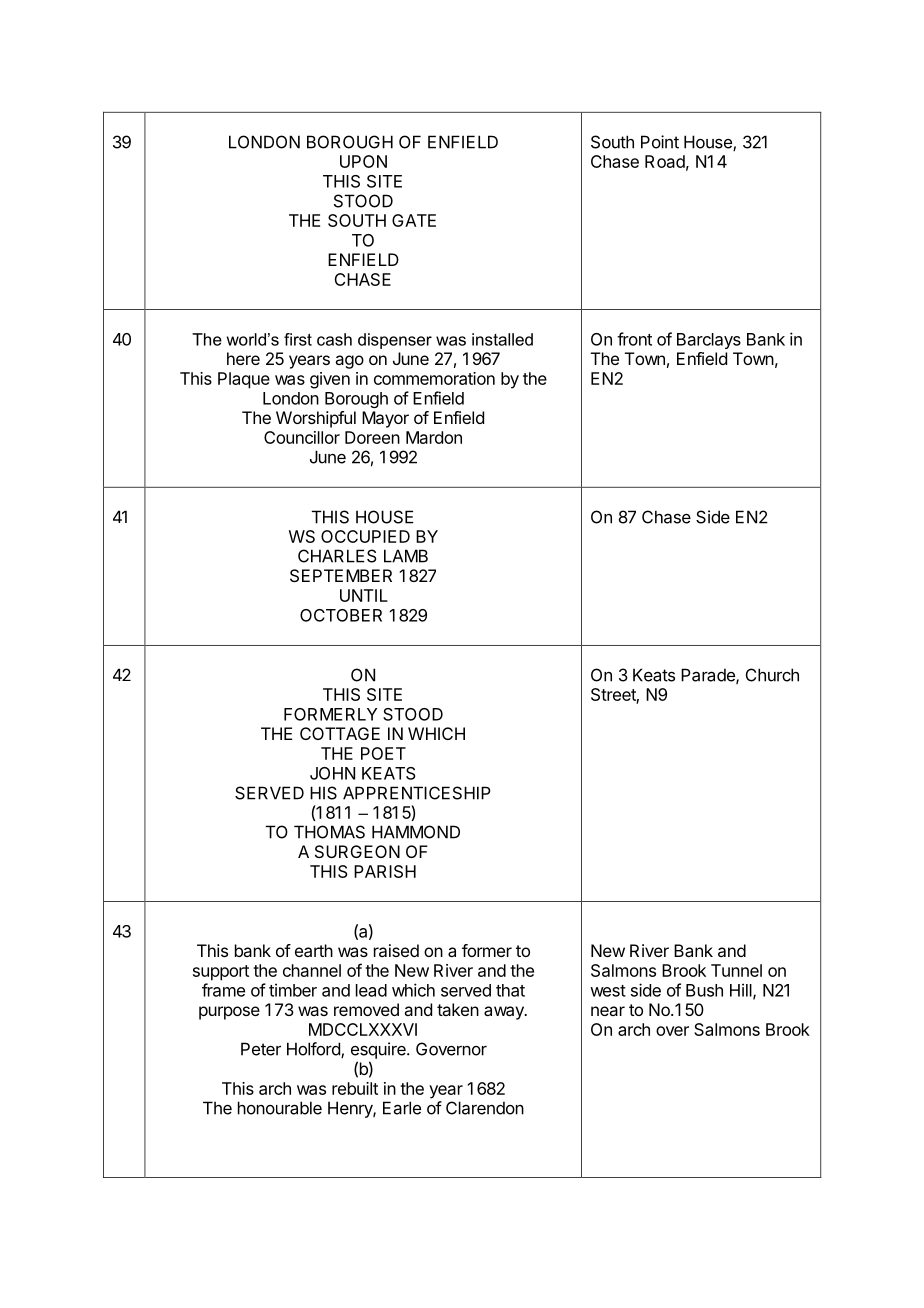  I want to click on UPON, so click(363, 161).
